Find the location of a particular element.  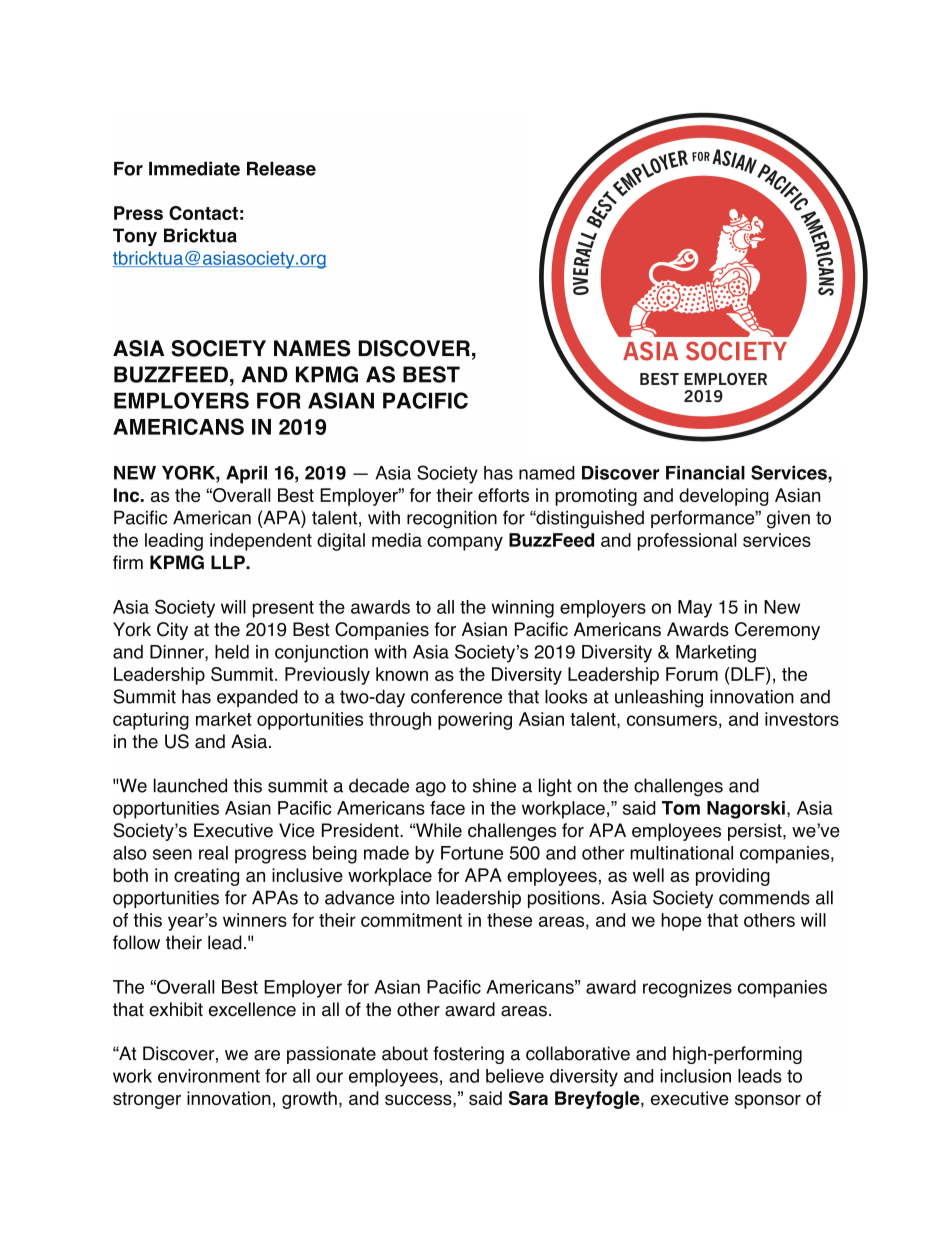

named is located at coordinates (547, 473).
